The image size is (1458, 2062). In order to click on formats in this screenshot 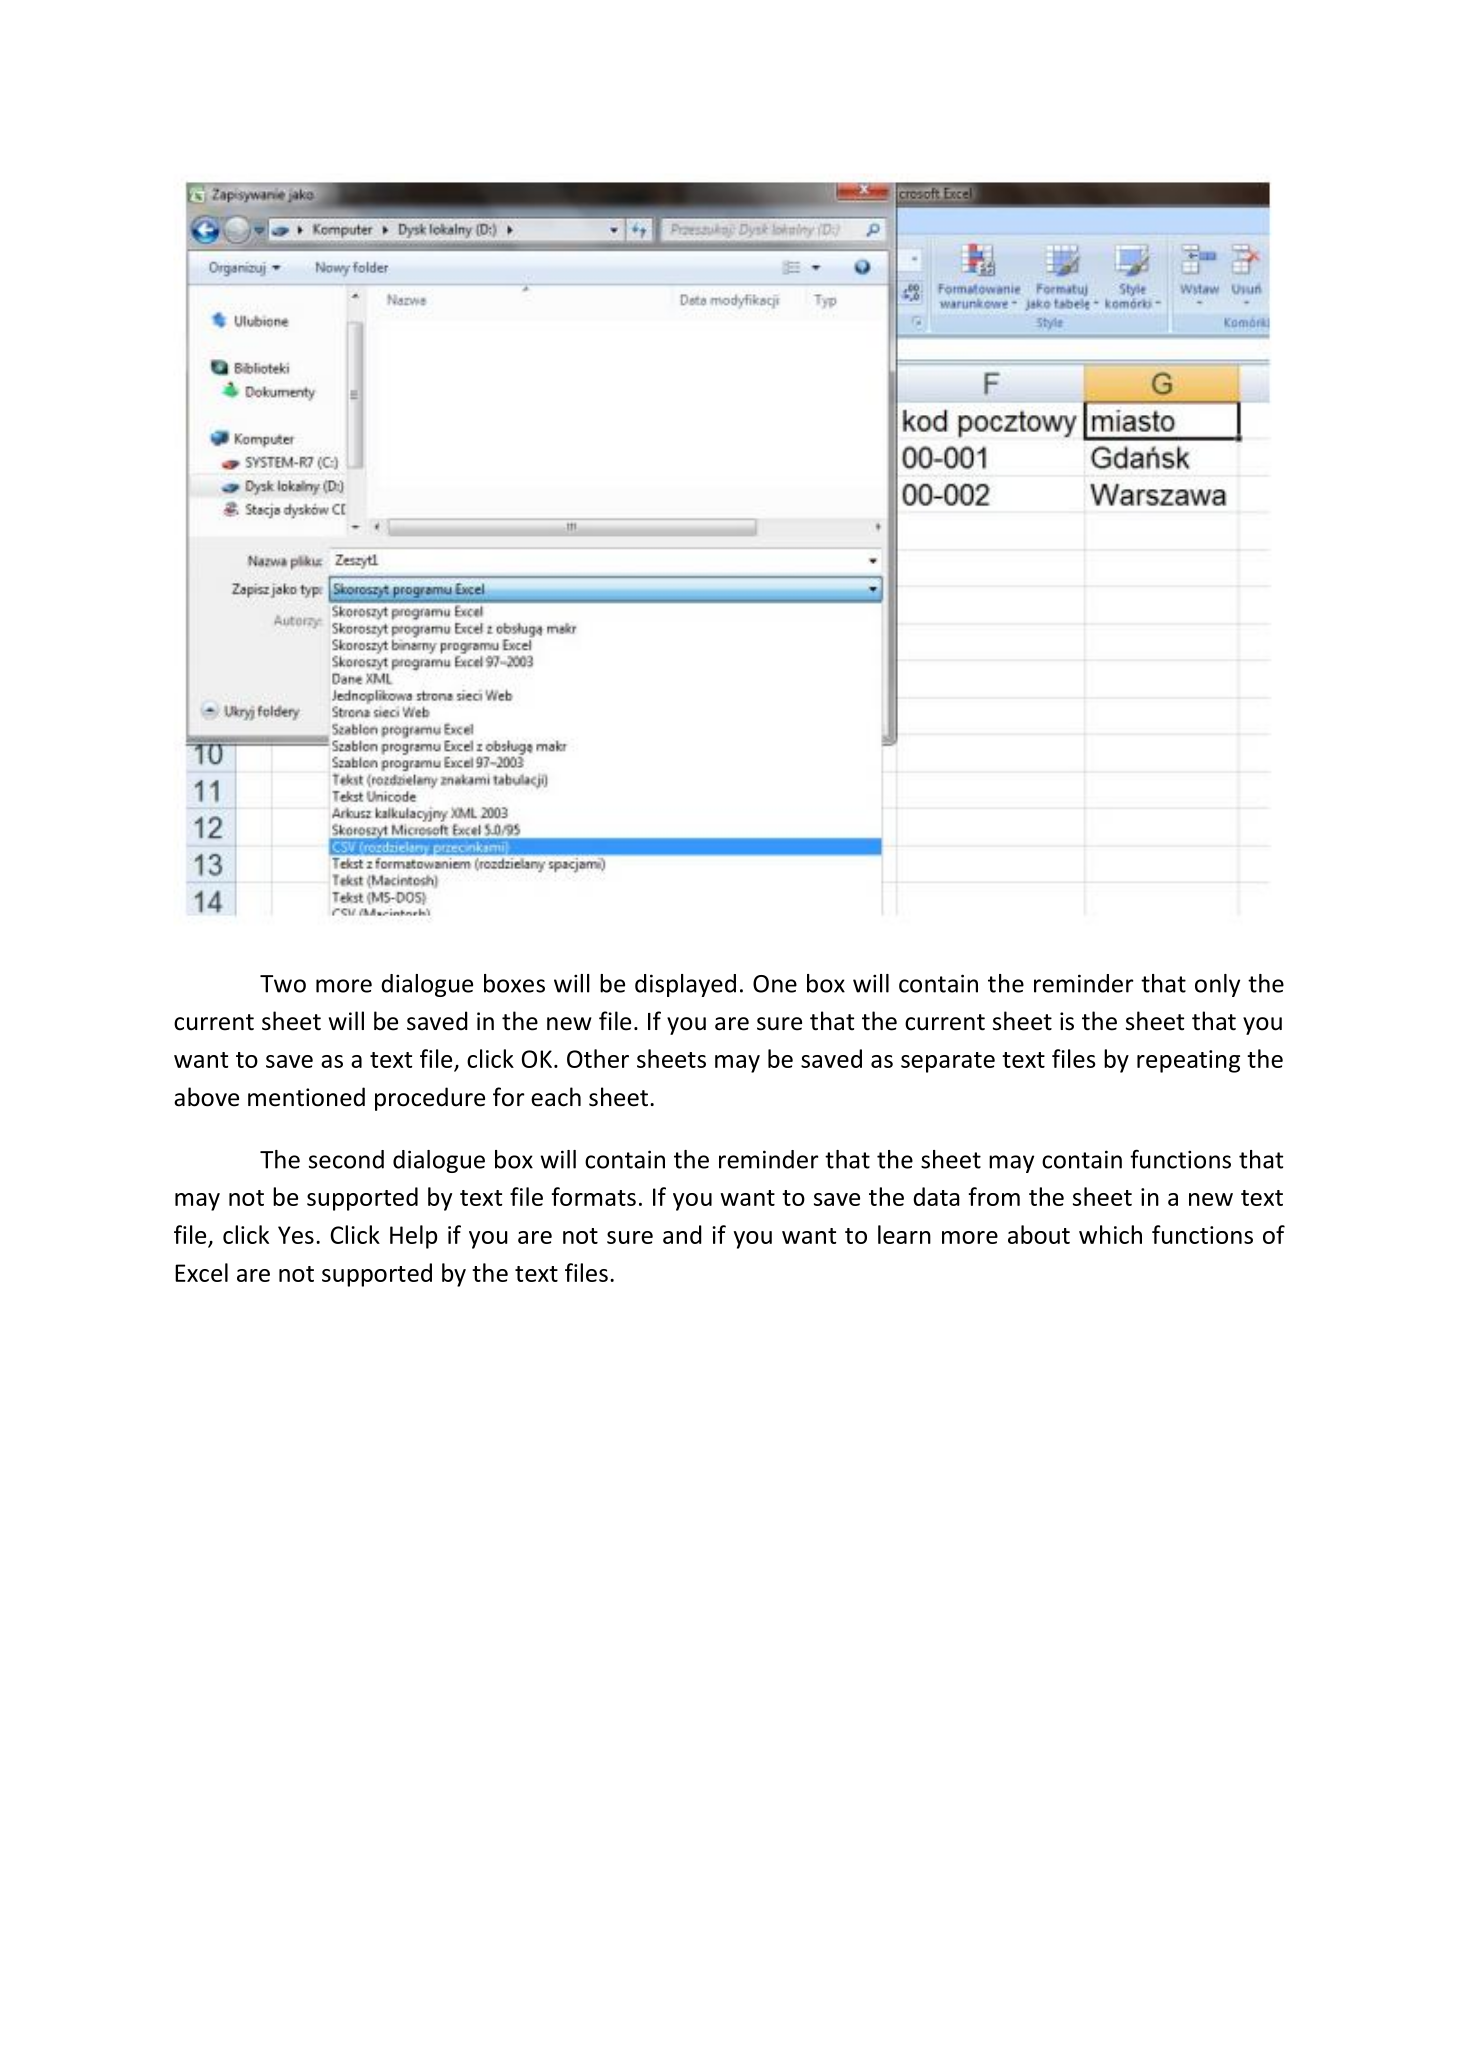, I will do `click(594, 1196)`.
